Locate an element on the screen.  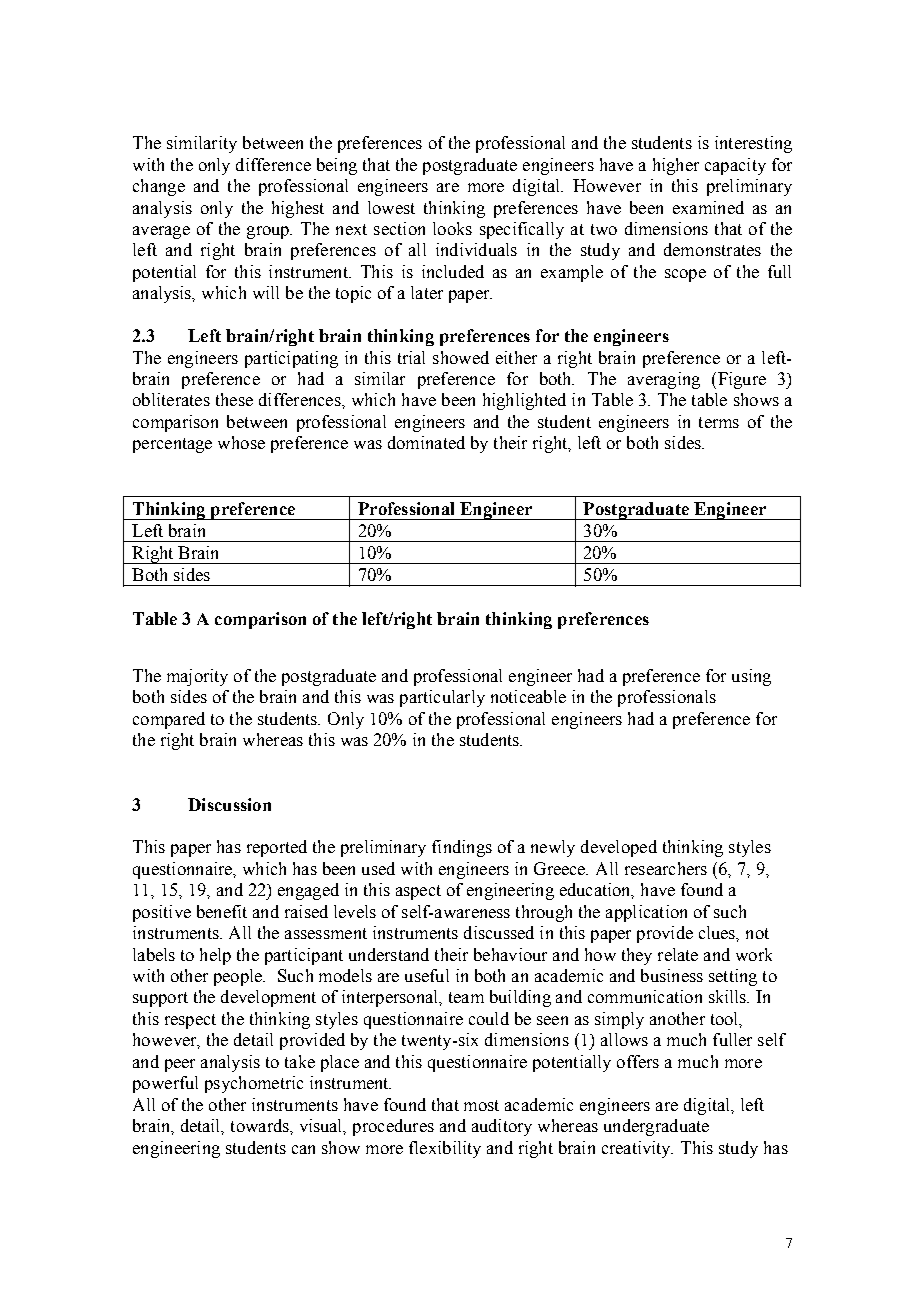
majority is located at coordinates (197, 677).
